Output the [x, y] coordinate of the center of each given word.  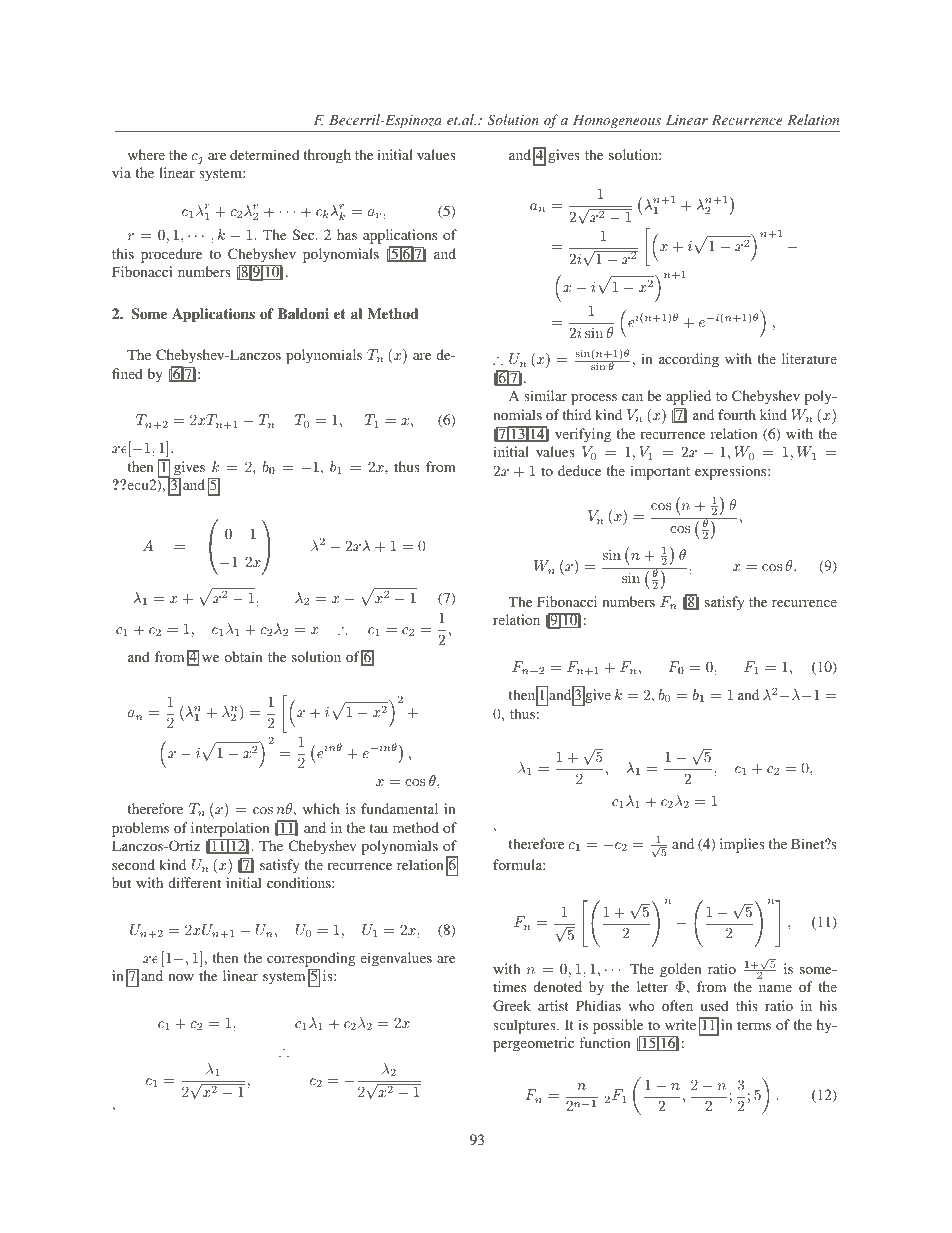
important [660, 472]
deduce [579, 470]
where [146, 154]
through [327, 156]
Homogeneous [617, 121]
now [181, 977]
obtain [243, 656]
